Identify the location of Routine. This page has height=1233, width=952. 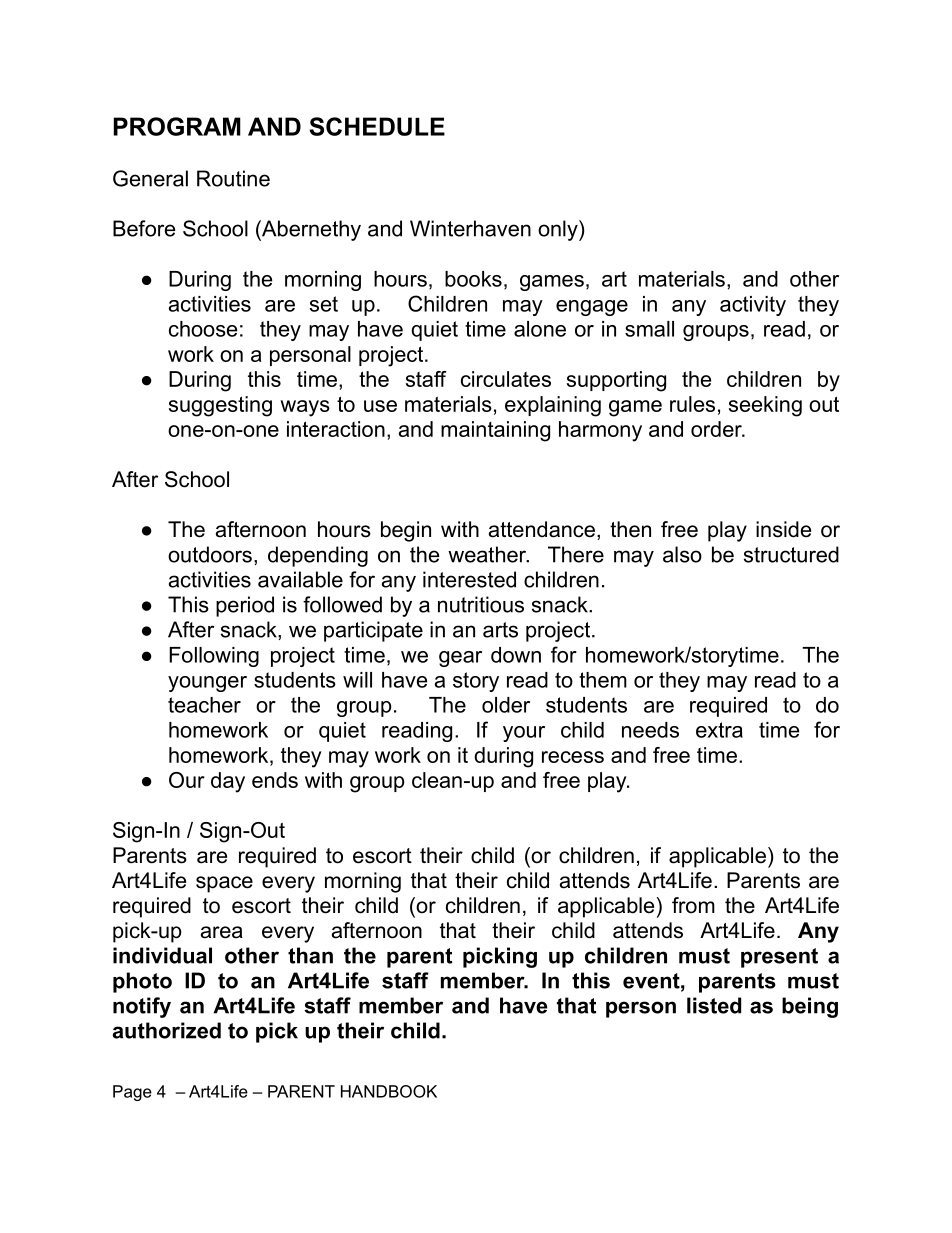
(233, 178).
